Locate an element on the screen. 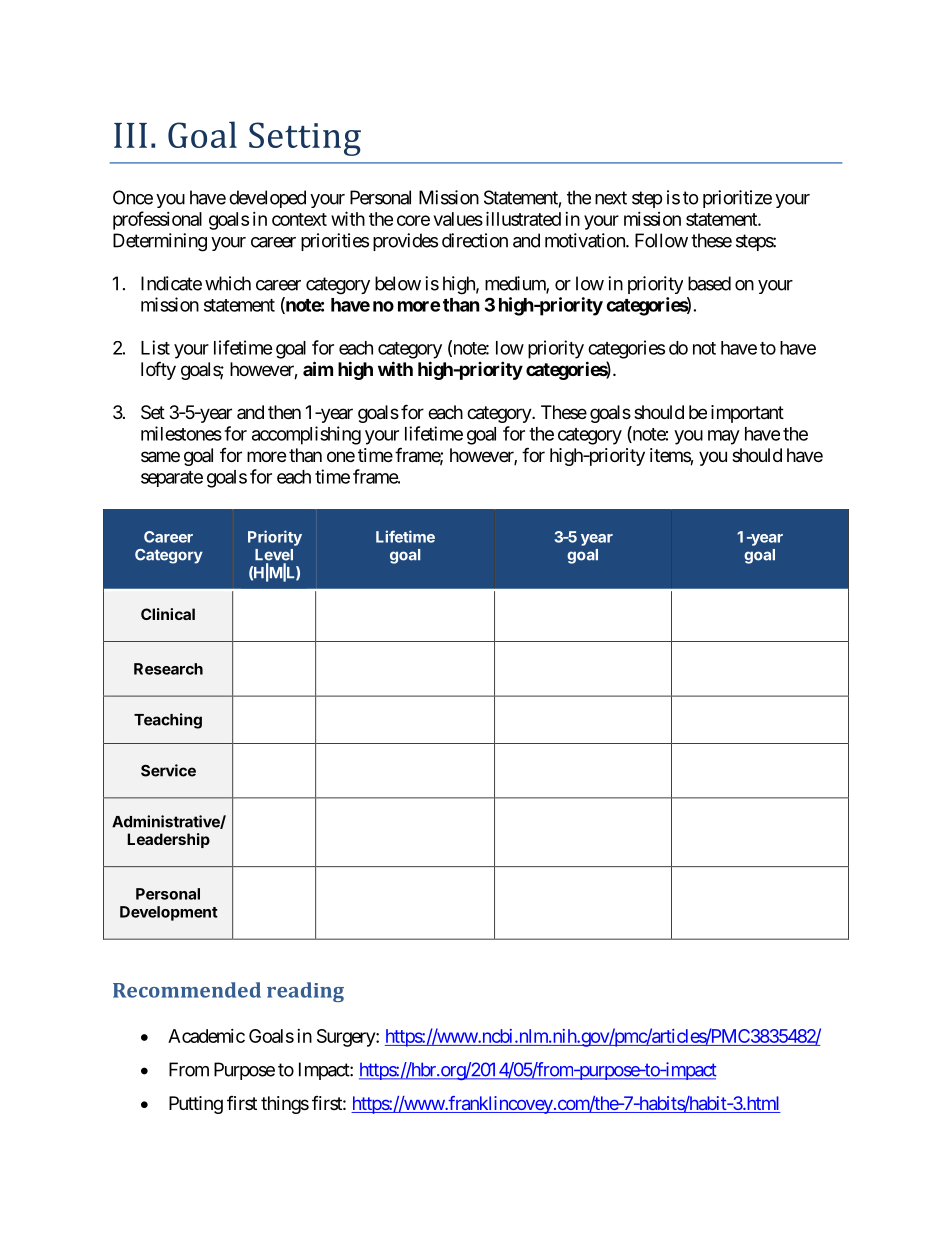  direction is located at coordinates (475, 240).
